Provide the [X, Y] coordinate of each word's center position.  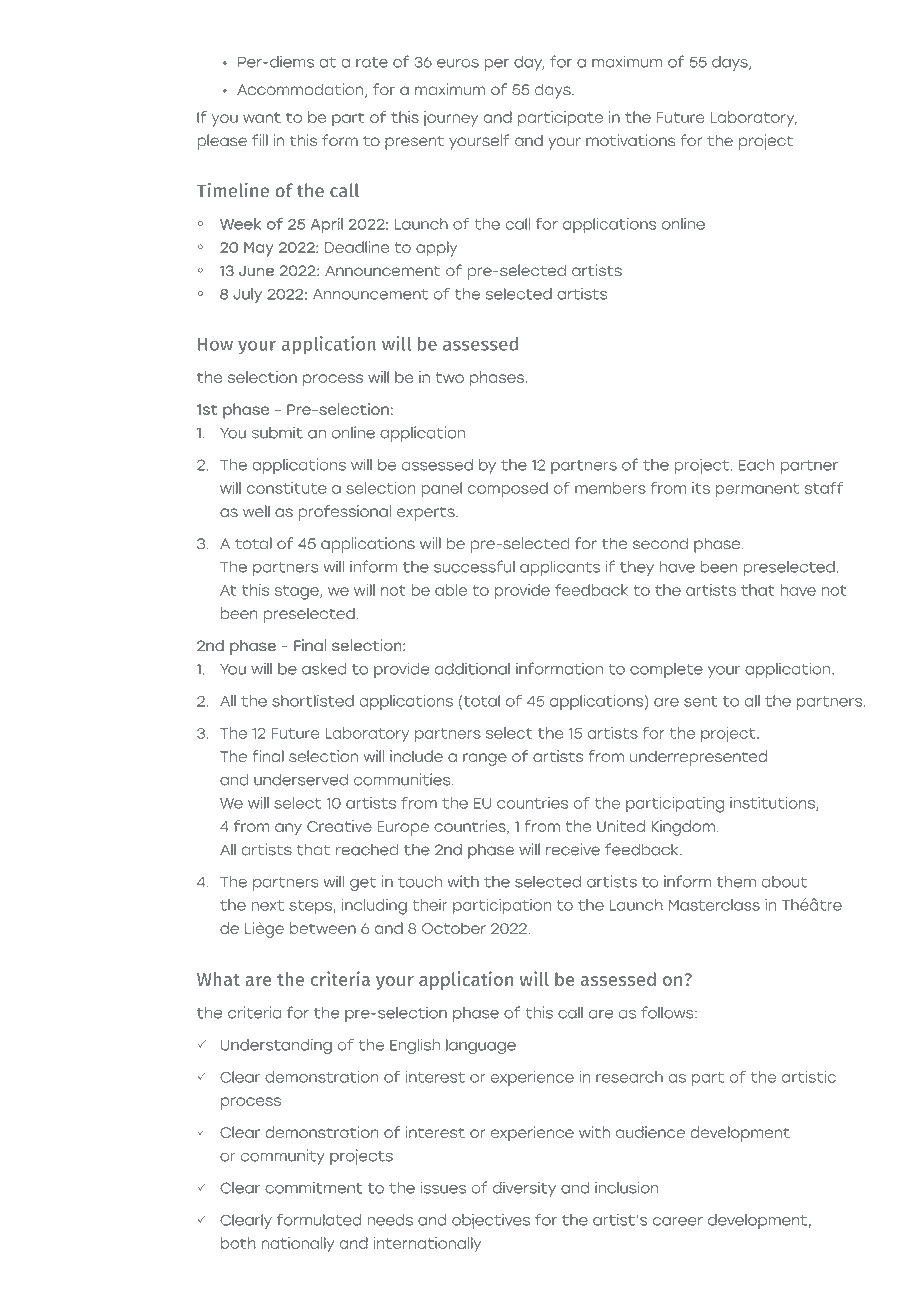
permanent [757, 490]
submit [277, 432]
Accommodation [300, 89]
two [450, 377]
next [267, 905]
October [454, 928]
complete [666, 670]
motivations [630, 140]
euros [458, 63]
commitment [314, 1187]
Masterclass [714, 905]
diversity [524, 1189]
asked [324, 669]
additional [472, 668]
